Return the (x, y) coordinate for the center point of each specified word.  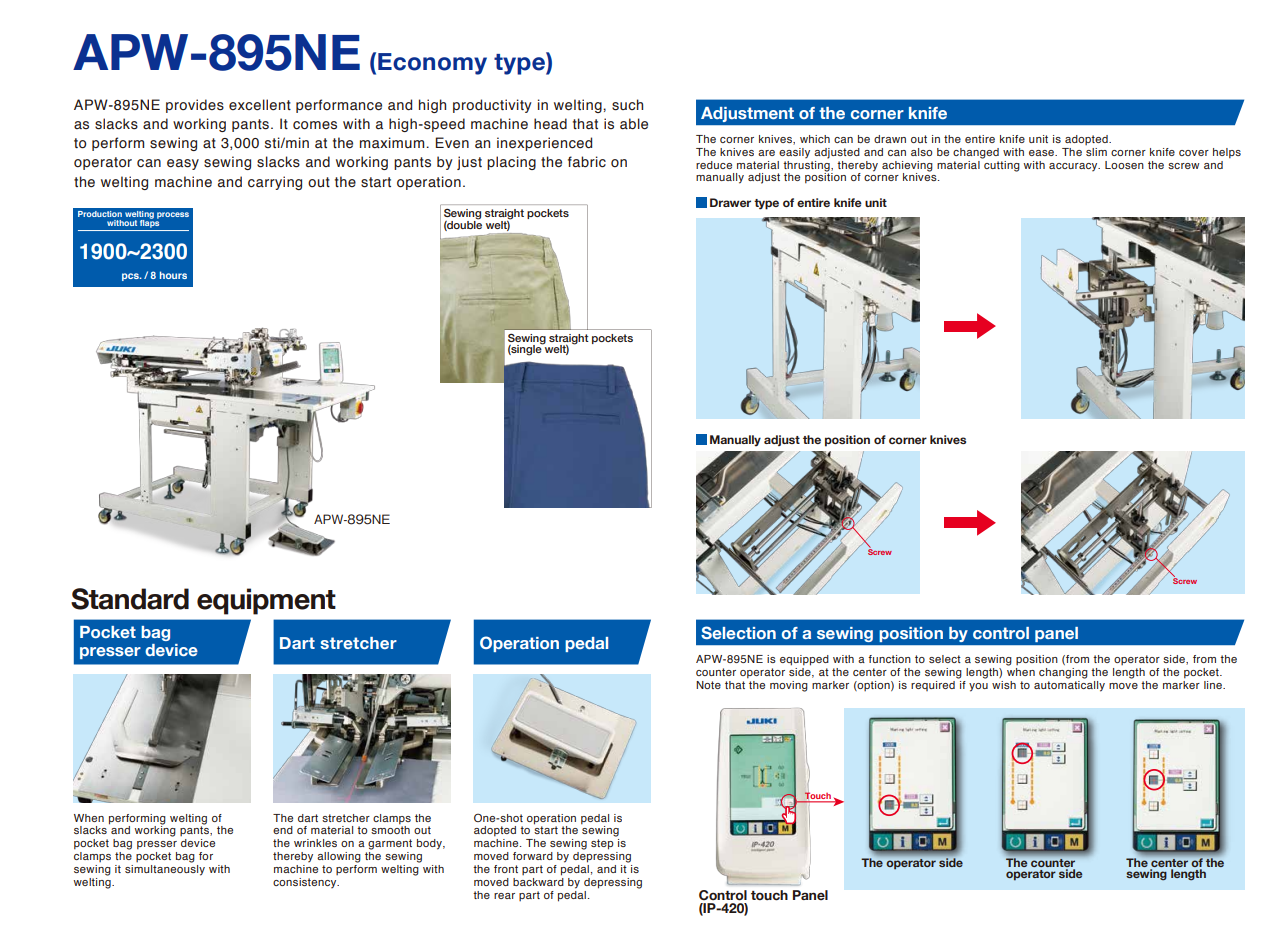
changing (1063, 673)
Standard (130, 599)
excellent (260, 105)
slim (1096, 152)
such (627, 105)
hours (173, 275)
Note (708, 685)
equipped (804, 660)
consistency (306, 883)
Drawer (730, 202)
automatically (1069, 685)
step (602, 844)
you (978, 687)
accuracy (1074, 167)
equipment (266, 601)
